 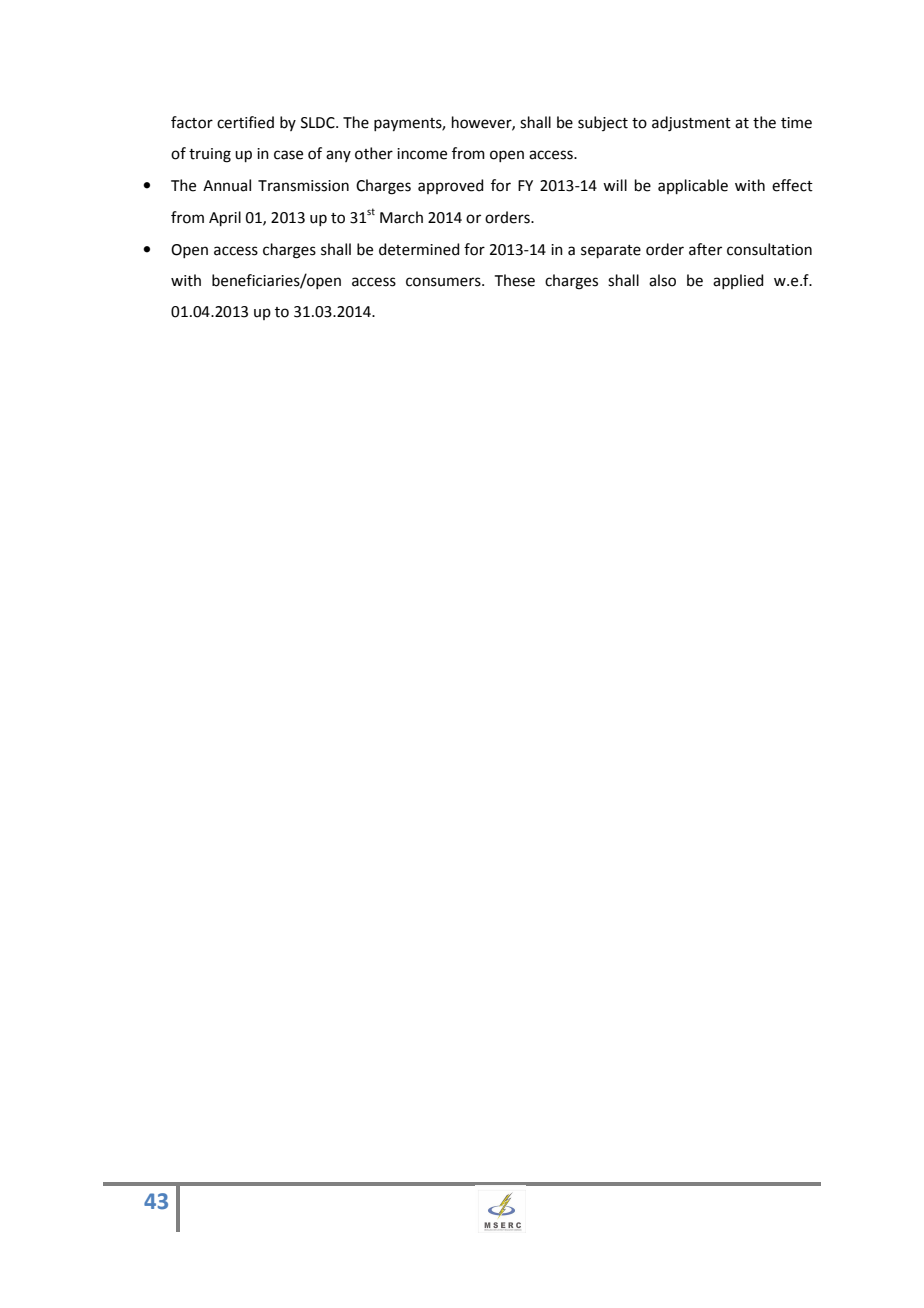 I want to click on March, so click(x=401, y=217).
